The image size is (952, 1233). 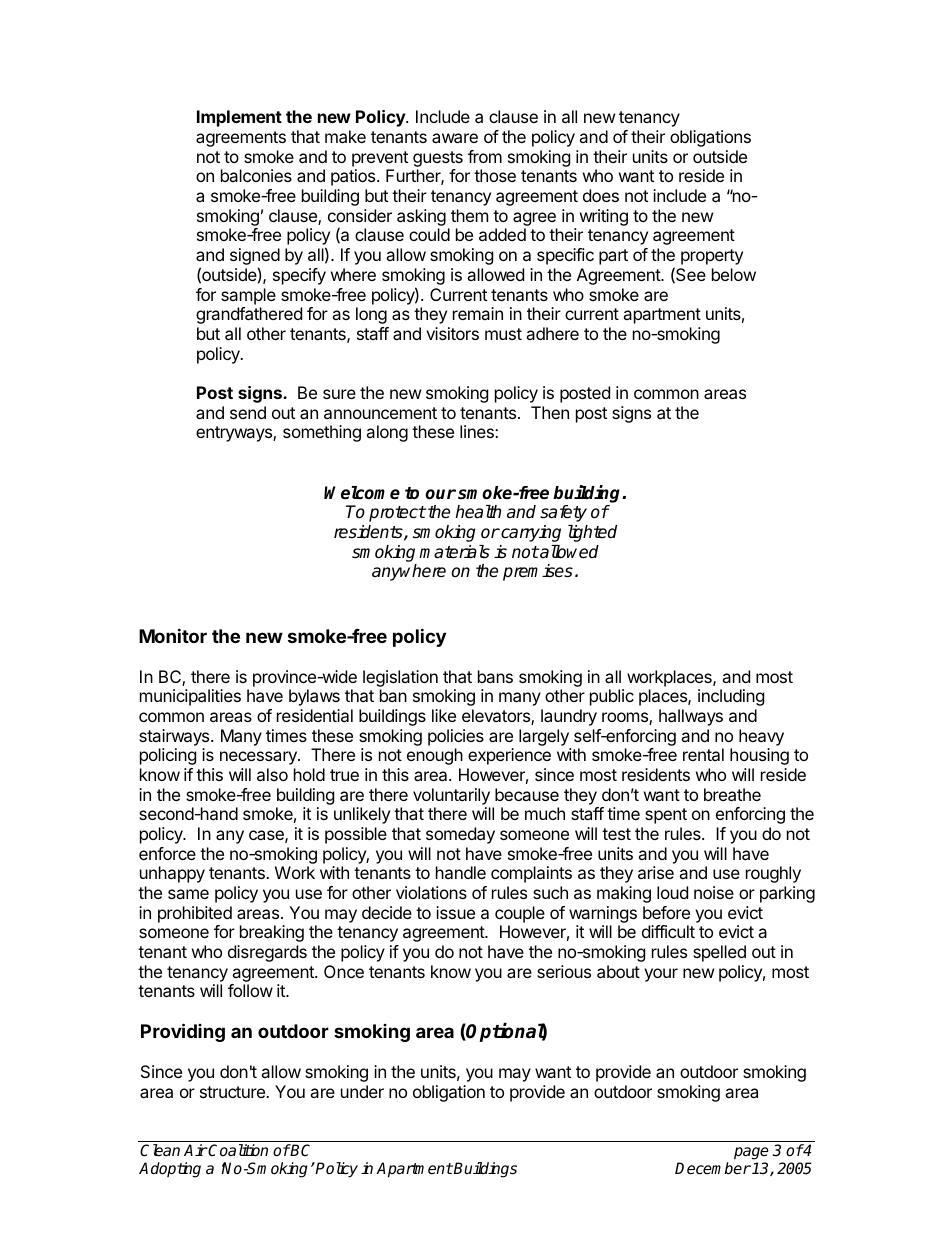 What do you see at coordinates (239, 118) in the screenshot?
I see `Implement` at bounding box center [239, 118].
